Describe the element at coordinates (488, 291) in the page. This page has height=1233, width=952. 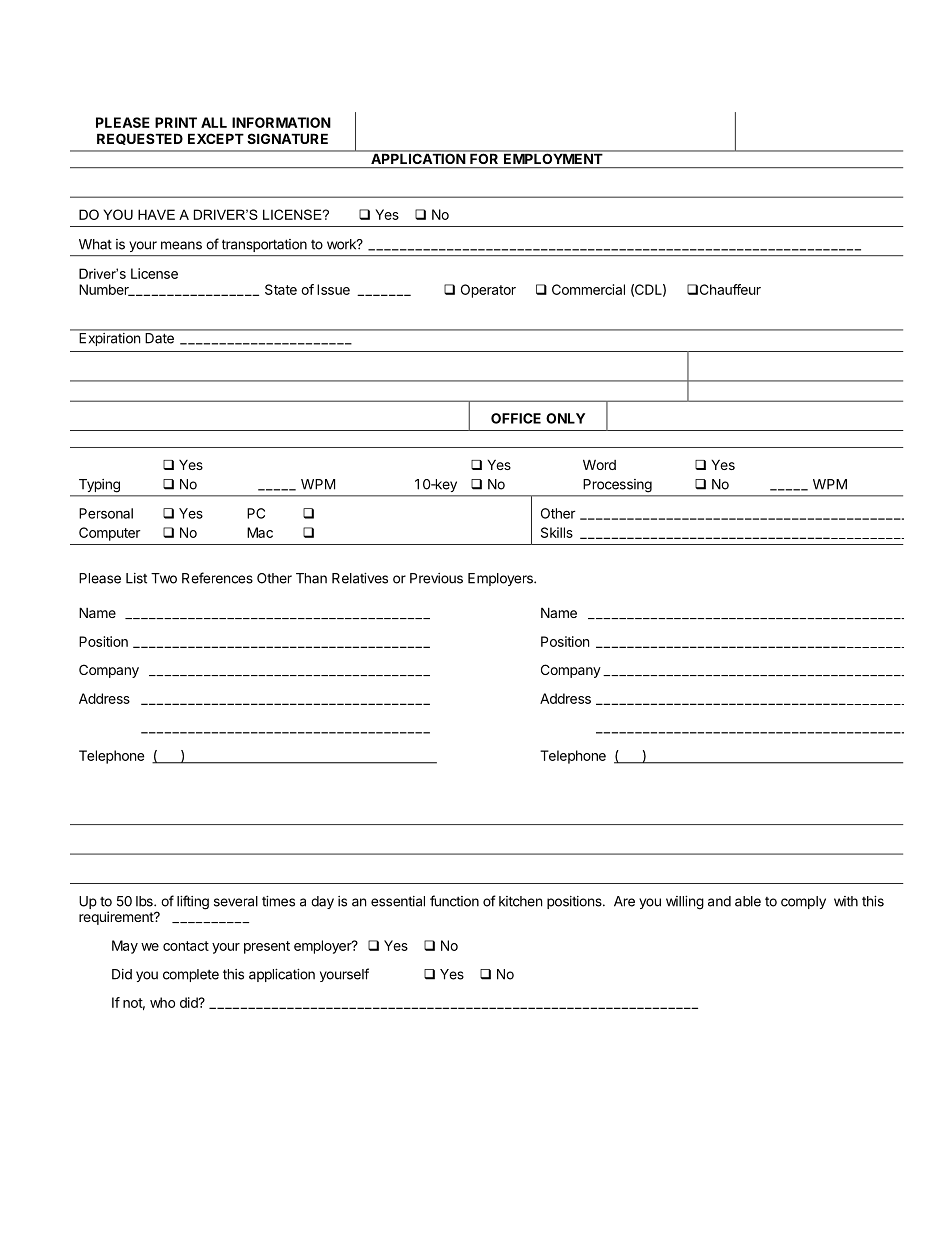
I see `Operator` at that location.
